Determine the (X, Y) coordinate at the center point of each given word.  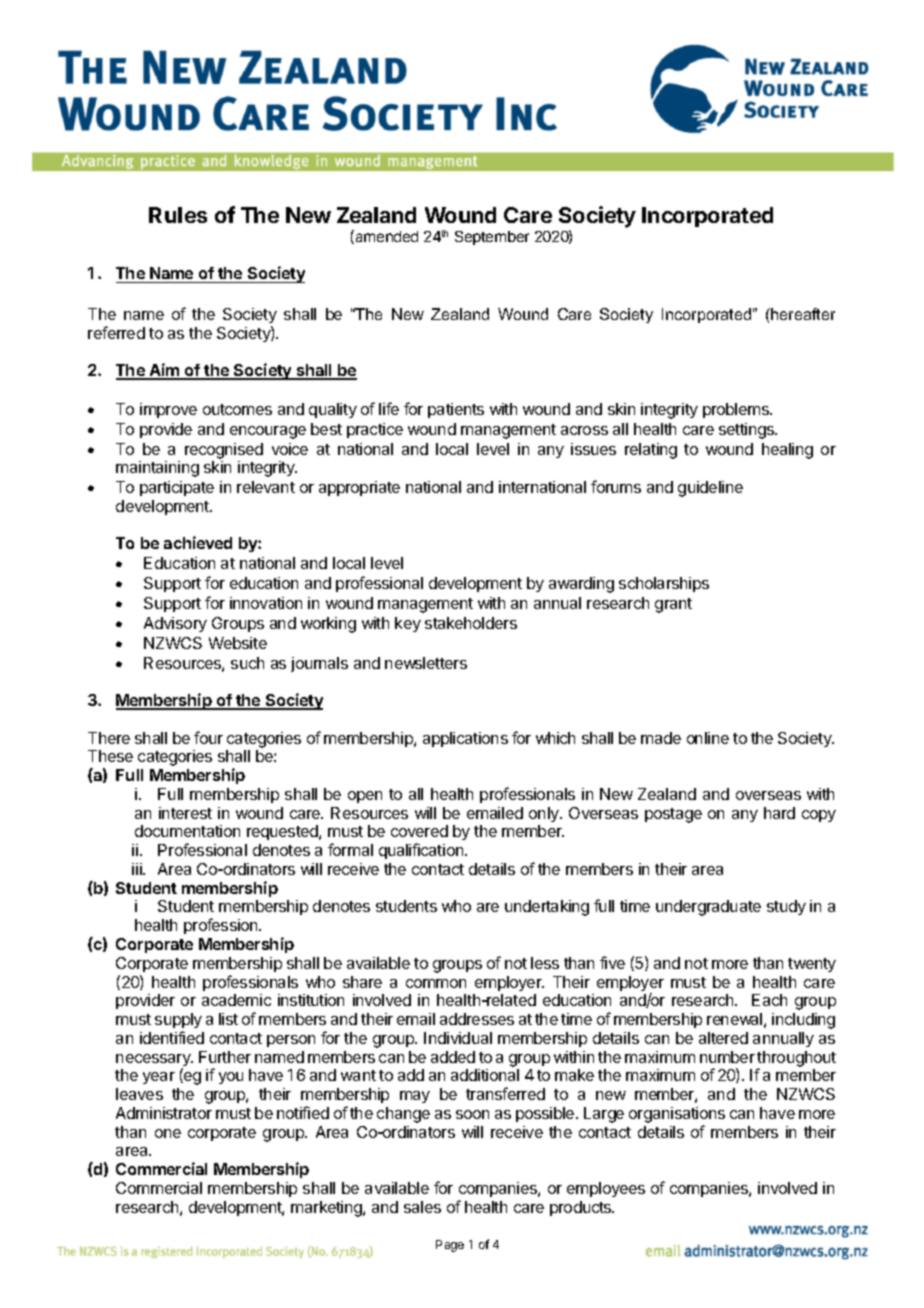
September (492, 238)
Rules (178, 215)
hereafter (802, 314)
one (168, 1133)
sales (422, 1207)
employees (606, 1189)
